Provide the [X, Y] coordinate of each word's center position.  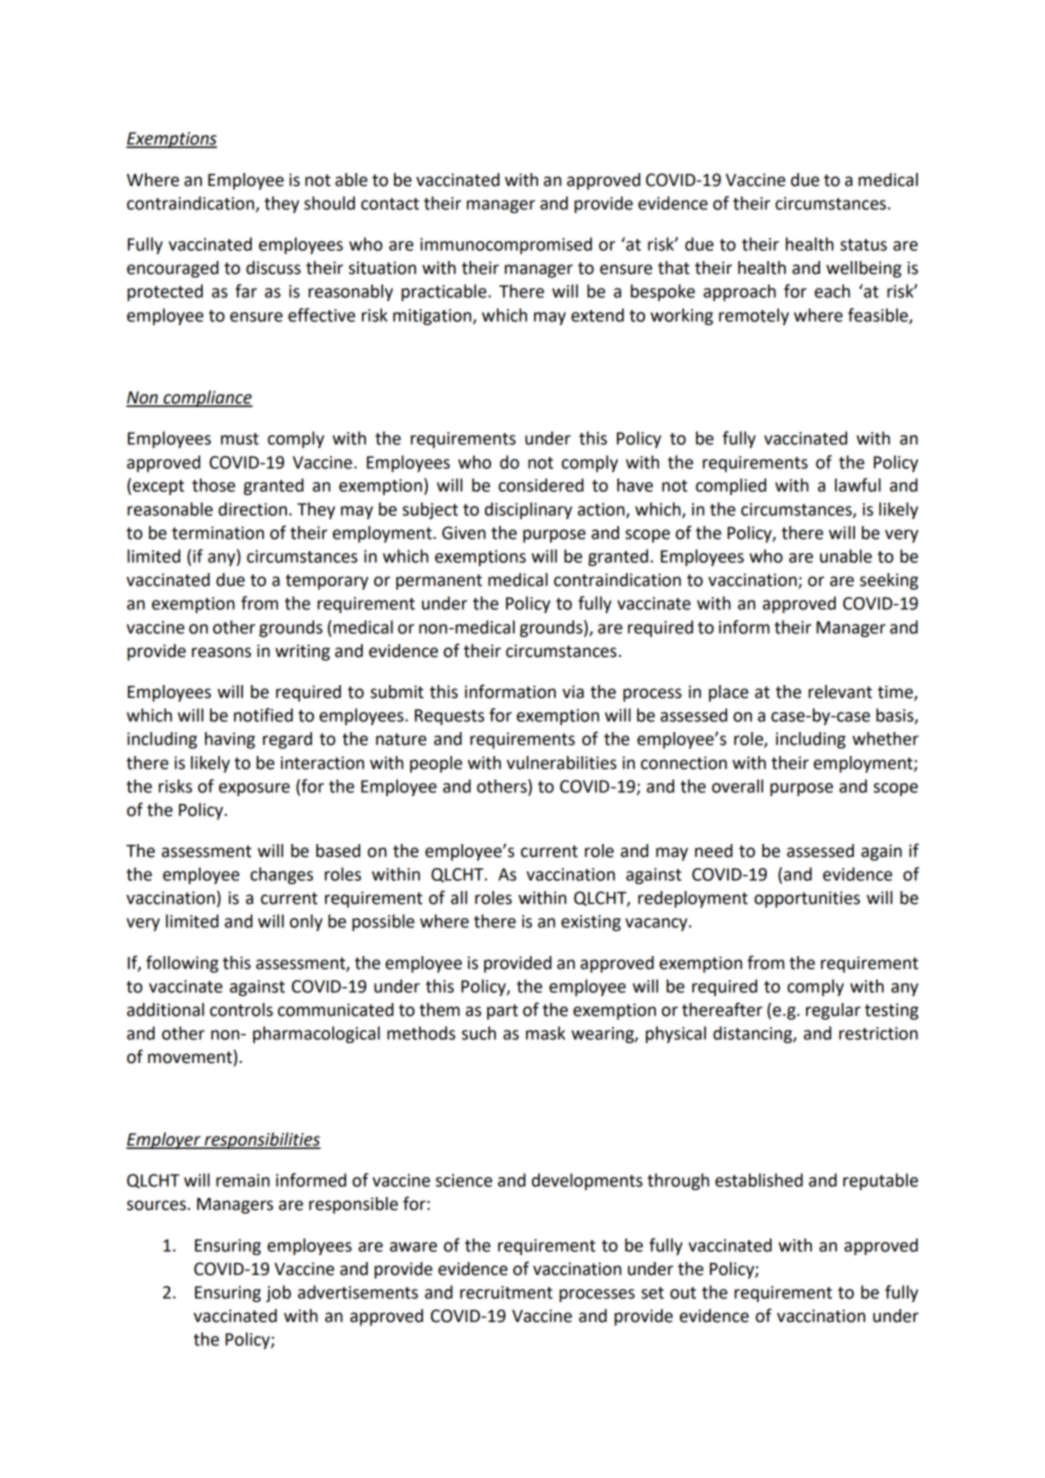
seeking [889, 581]
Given [464, 533]
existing [591, 923]
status [863, 245]
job [278, 1293]
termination [218, 533]
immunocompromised [506, 245]
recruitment [506, 1292]
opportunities [807, 899]
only [306, 922]
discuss [273, 268]
